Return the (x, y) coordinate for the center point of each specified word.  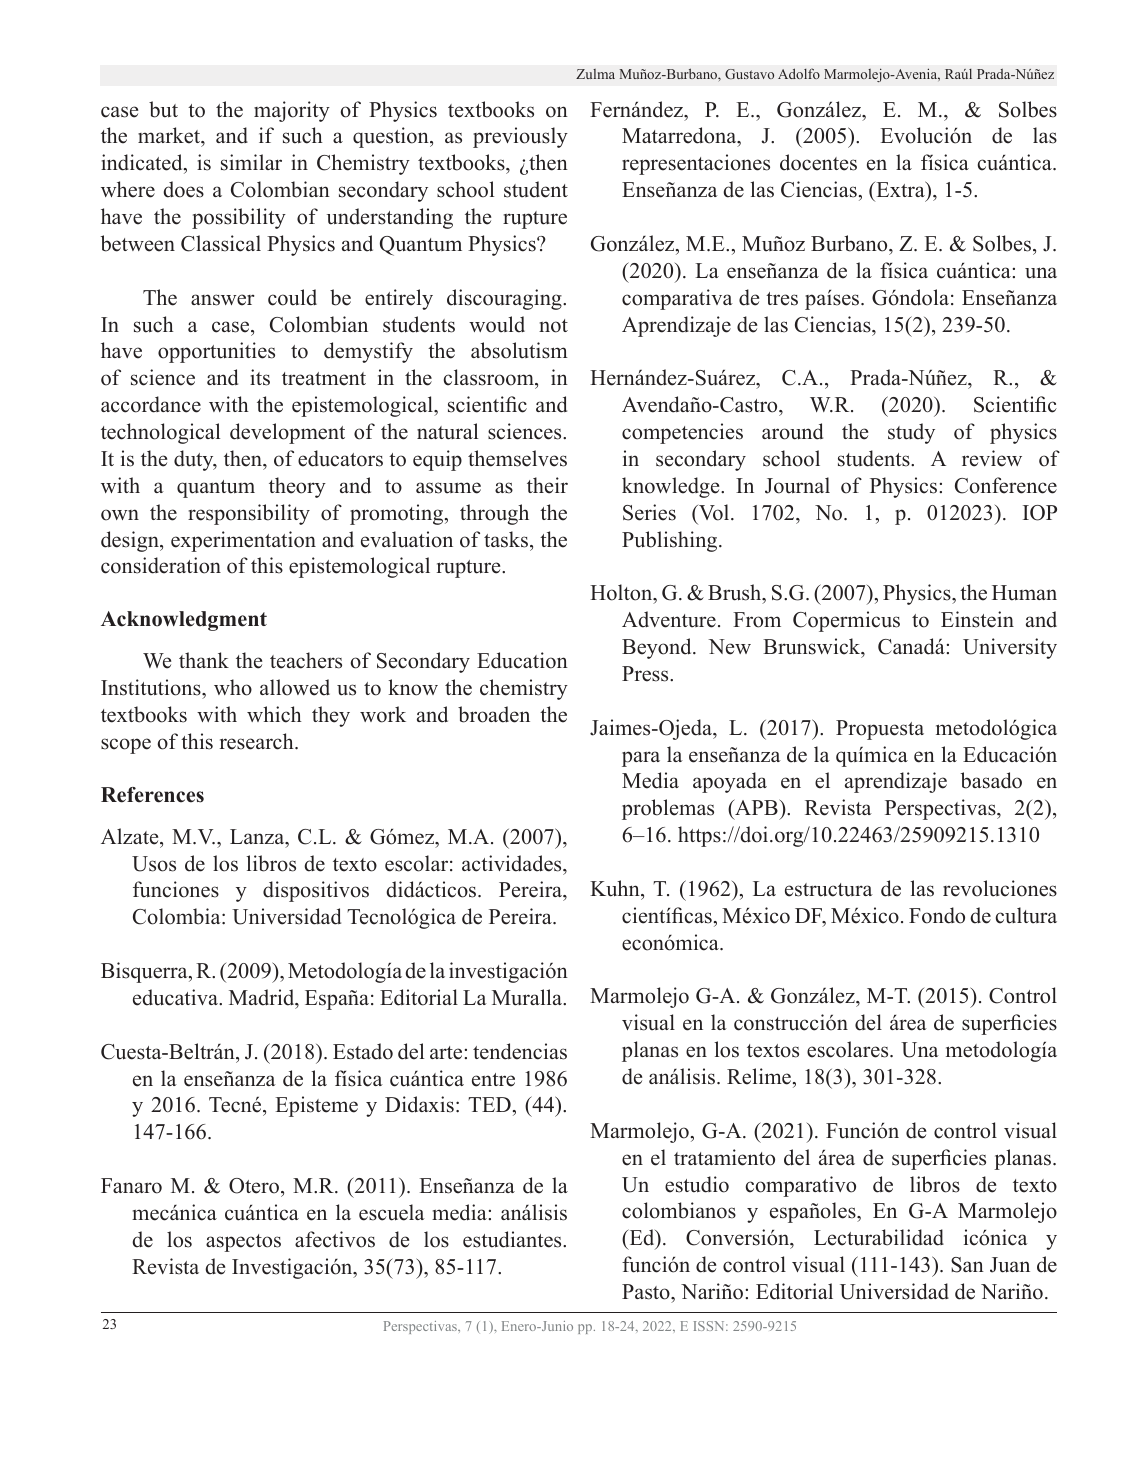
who (233, 687)
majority (292, 111)
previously (520, 137)
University (1010, 648)
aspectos (243, 1243)
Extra (900, 189)
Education (522, 660)
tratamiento (724, 1157)
